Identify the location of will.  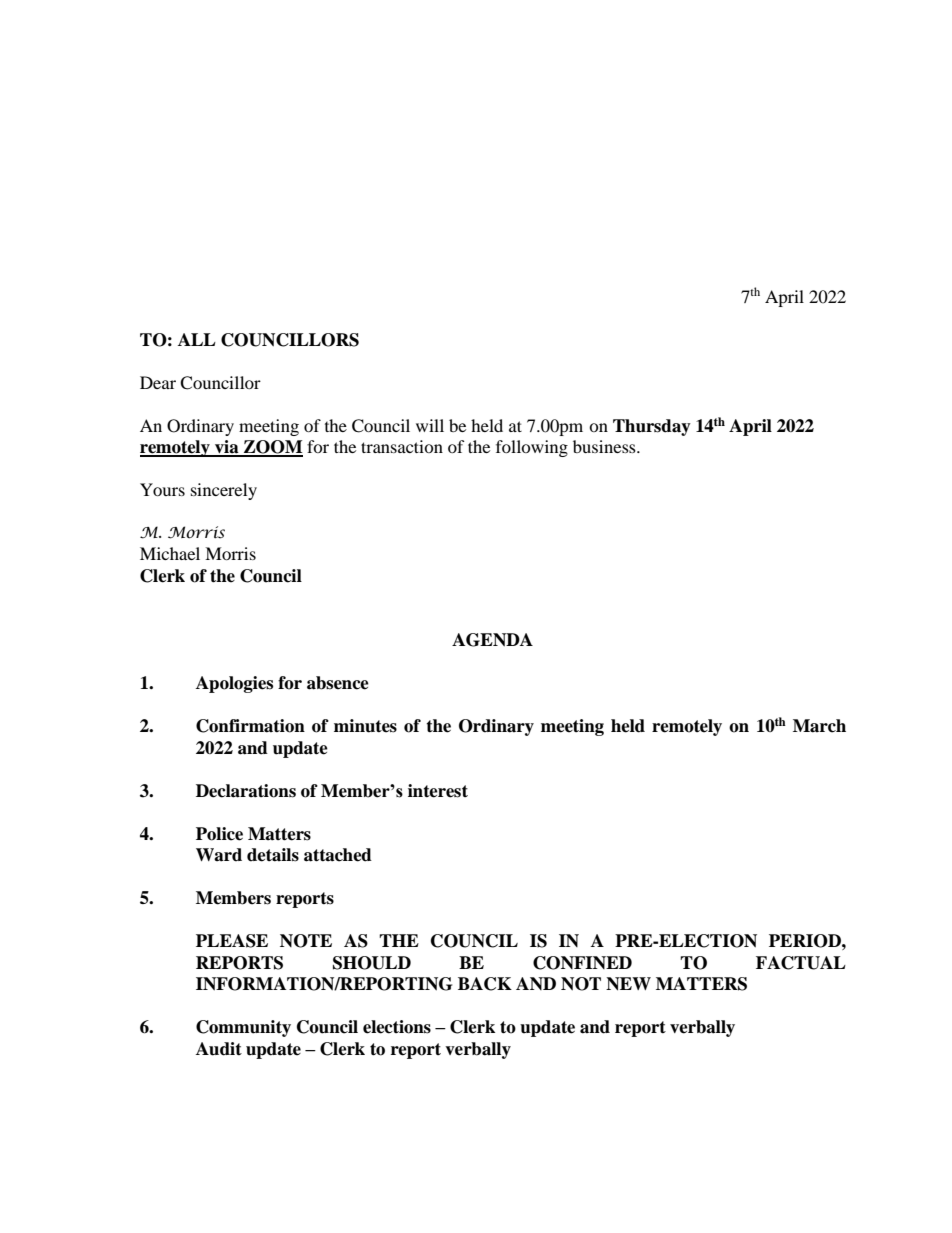
(430, 425).
